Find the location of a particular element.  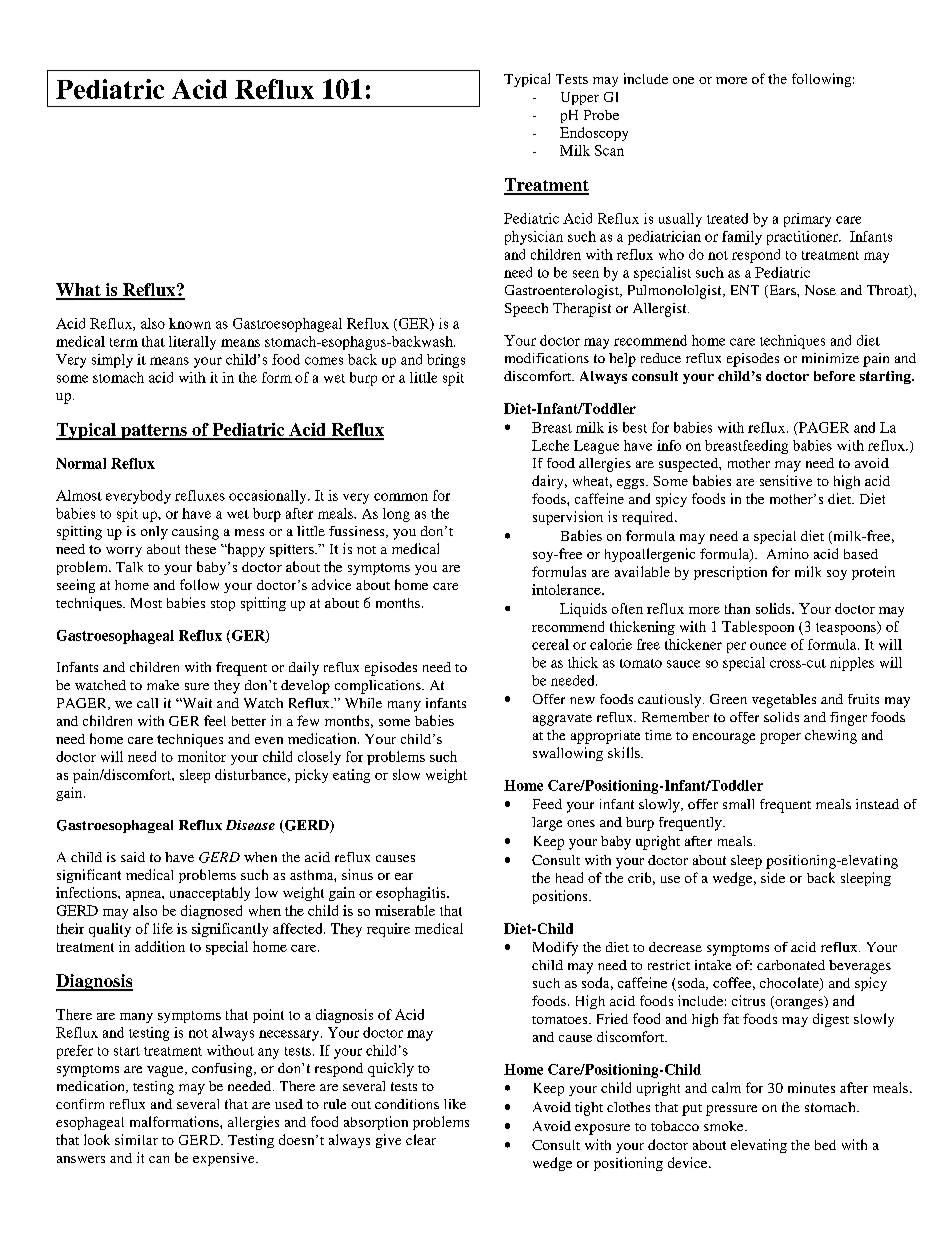

small is located at coordinates (738, 804).
